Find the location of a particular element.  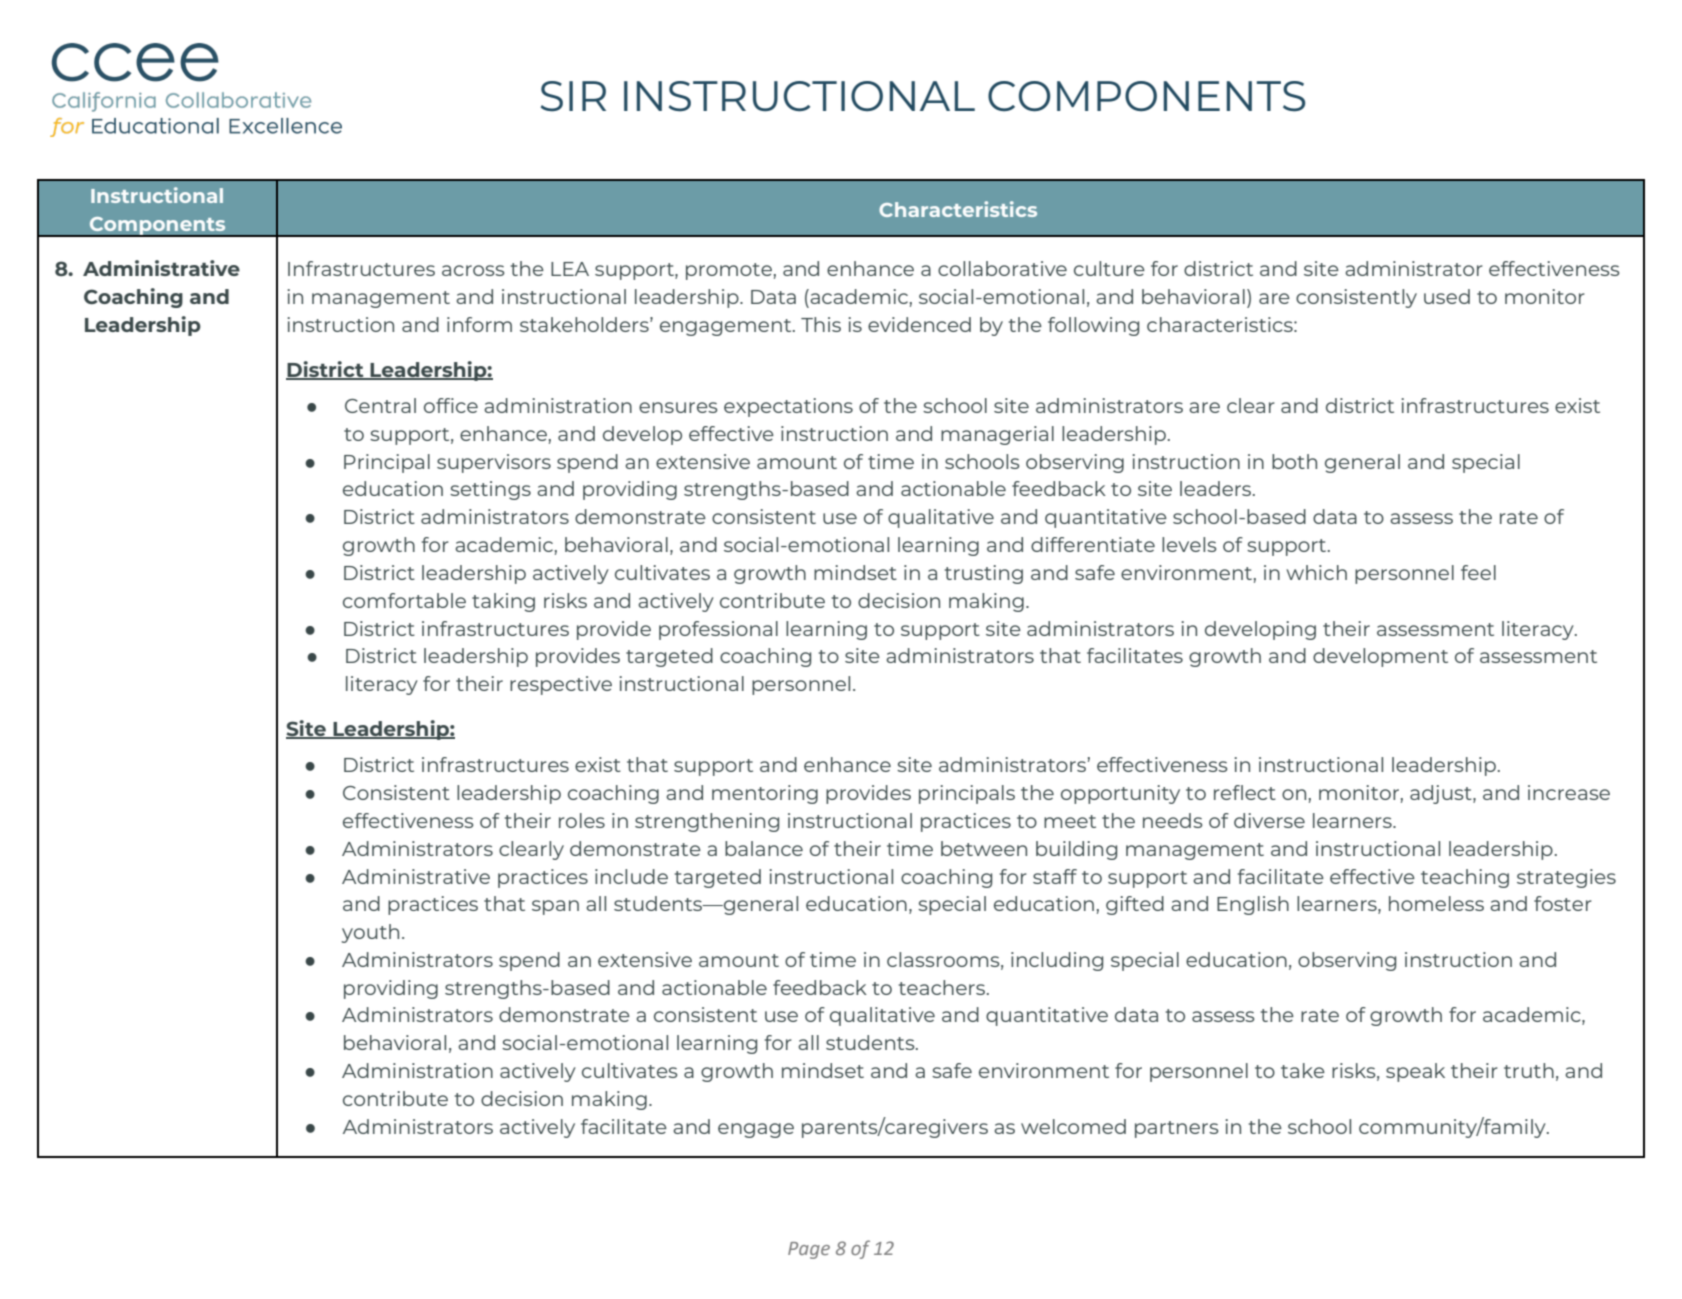

welcomed is located at coordinates (1073, 1126).
